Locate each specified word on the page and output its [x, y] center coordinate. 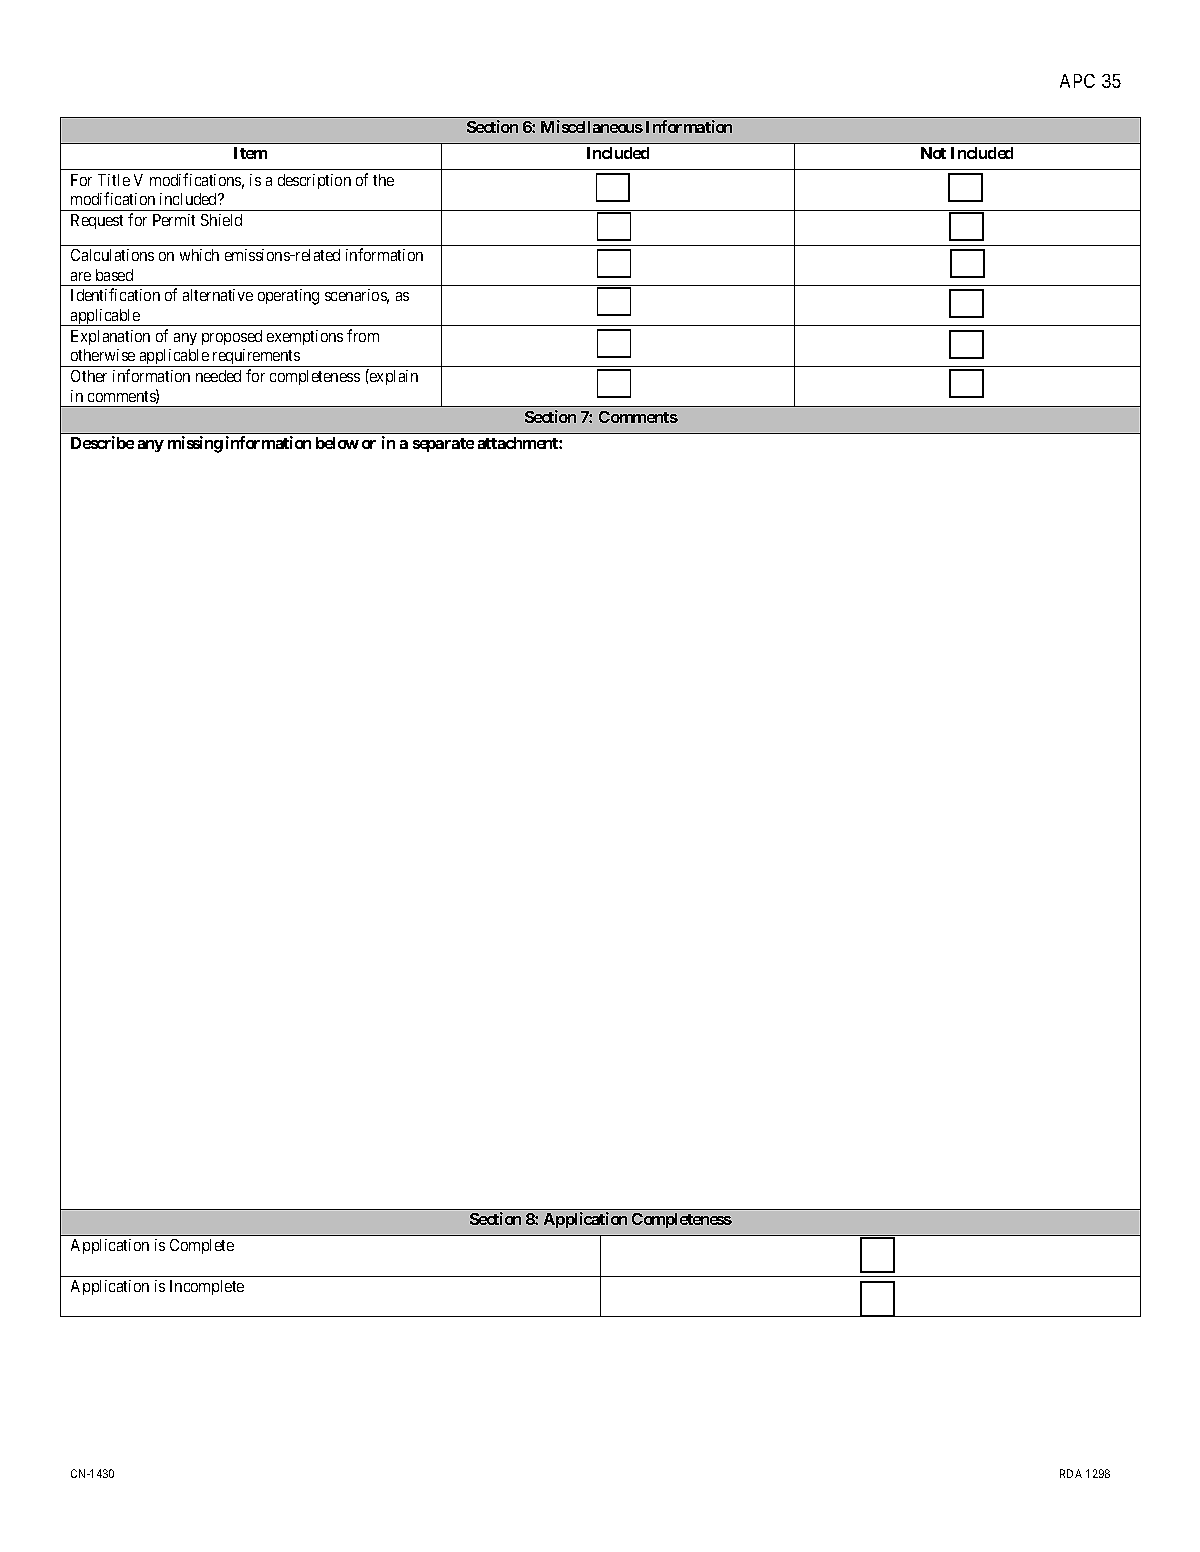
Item [250, 153]
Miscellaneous [592, 126]
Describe [102, 442]
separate [443, 445]
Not [933, 153]
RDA [1071, 1473]
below [337, 443]
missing [195, 444]
